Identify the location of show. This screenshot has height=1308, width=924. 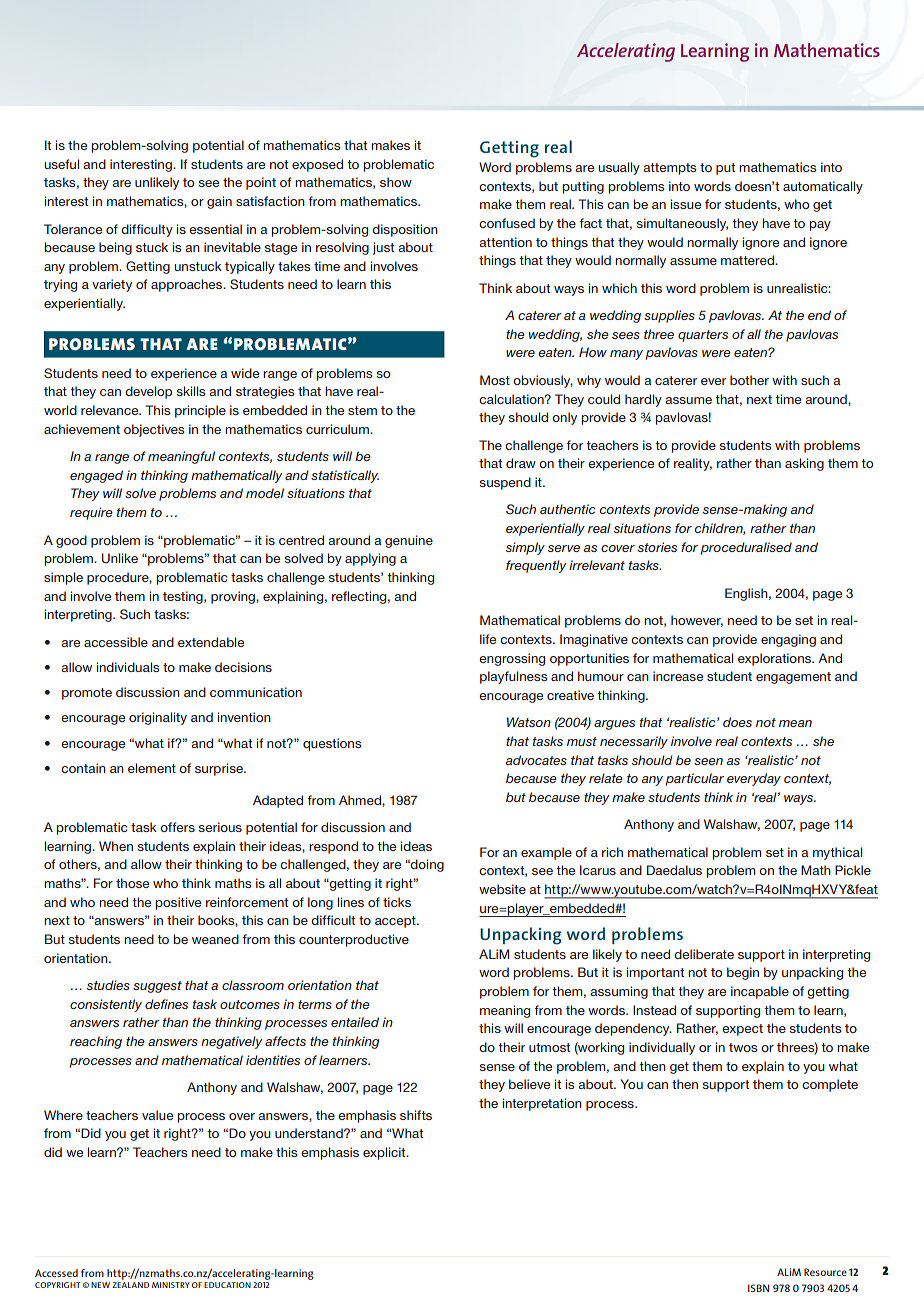
(396, 182).
